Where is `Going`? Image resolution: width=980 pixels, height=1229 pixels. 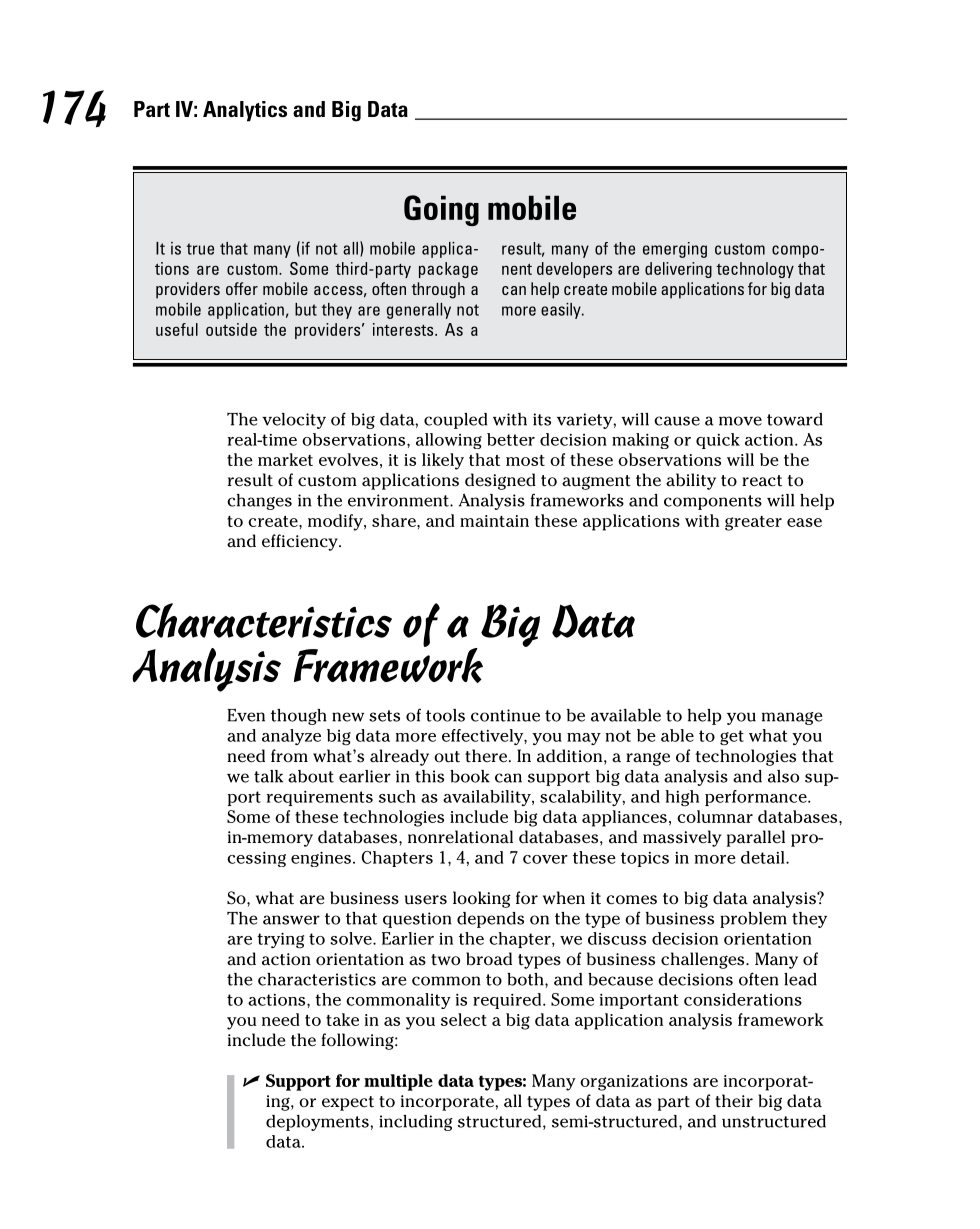
Going is located at coordinates (441, 210).
